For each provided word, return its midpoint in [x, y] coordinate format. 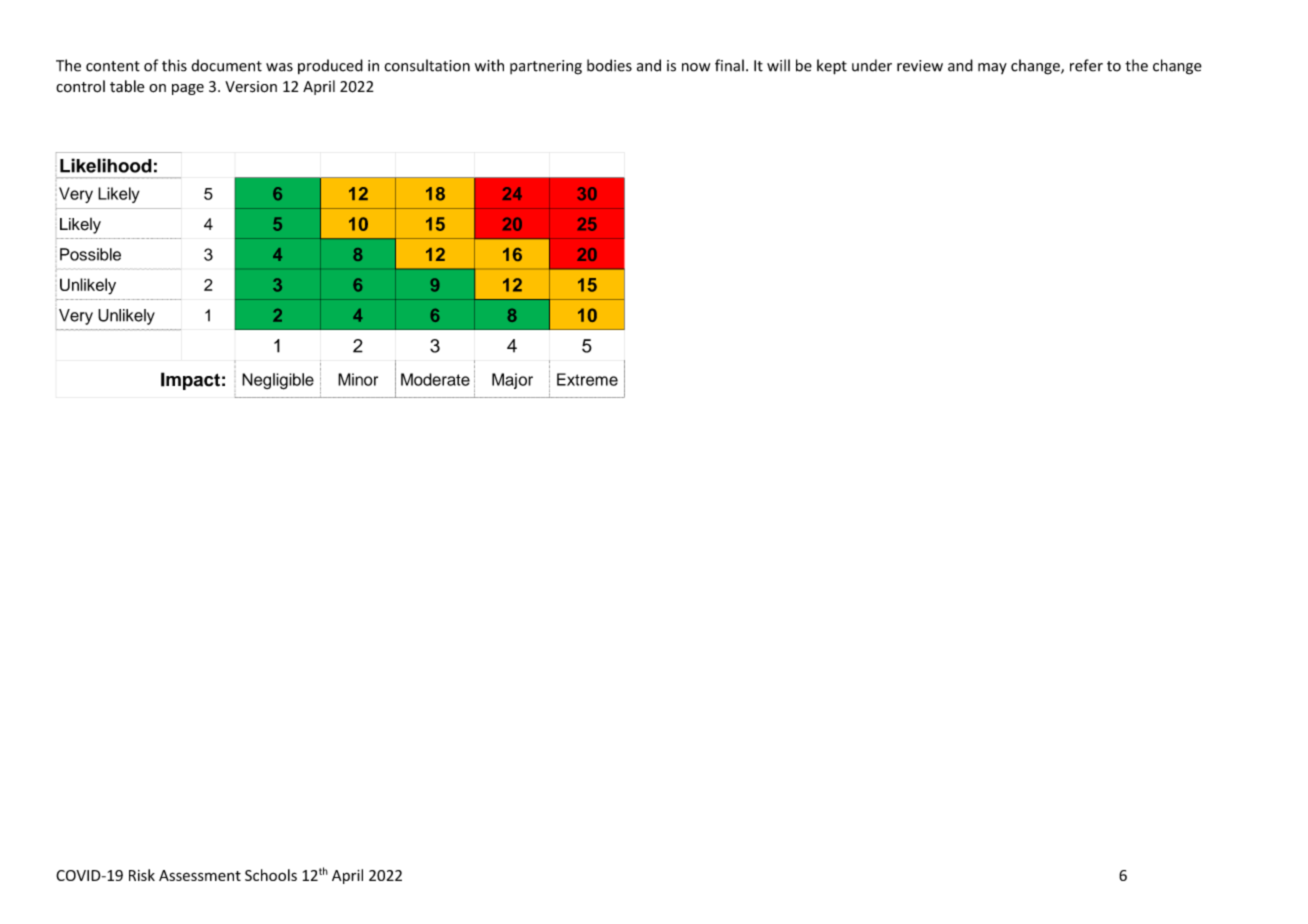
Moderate [435, 379]
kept [832, 67]
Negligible [278, 381]
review [920, 66]
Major [512, 381]
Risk [142, 875]
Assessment [200, 875]
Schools [271, 875]
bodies [609, 65]
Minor [358, 379]
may [992, 68]
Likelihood [106, 165]
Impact [190, 381]
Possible [90, 254]
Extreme [587, 379]
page [188, 89]
